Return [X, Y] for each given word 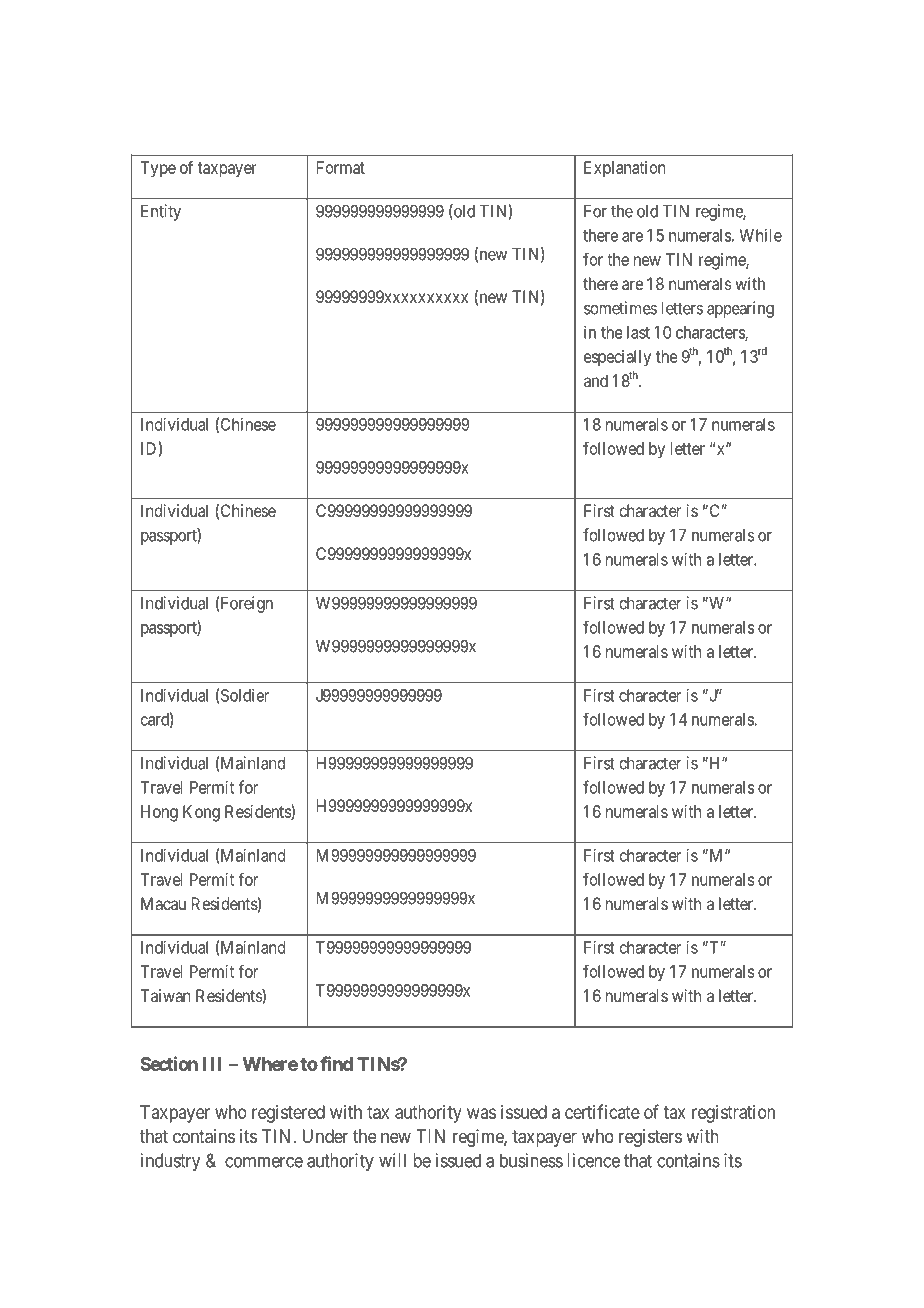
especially [617, 358]
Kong [201, 813]
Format [341, 167]
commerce [264, 1162]
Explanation [624, 169]
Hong [159, 813]
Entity [161, 212]
